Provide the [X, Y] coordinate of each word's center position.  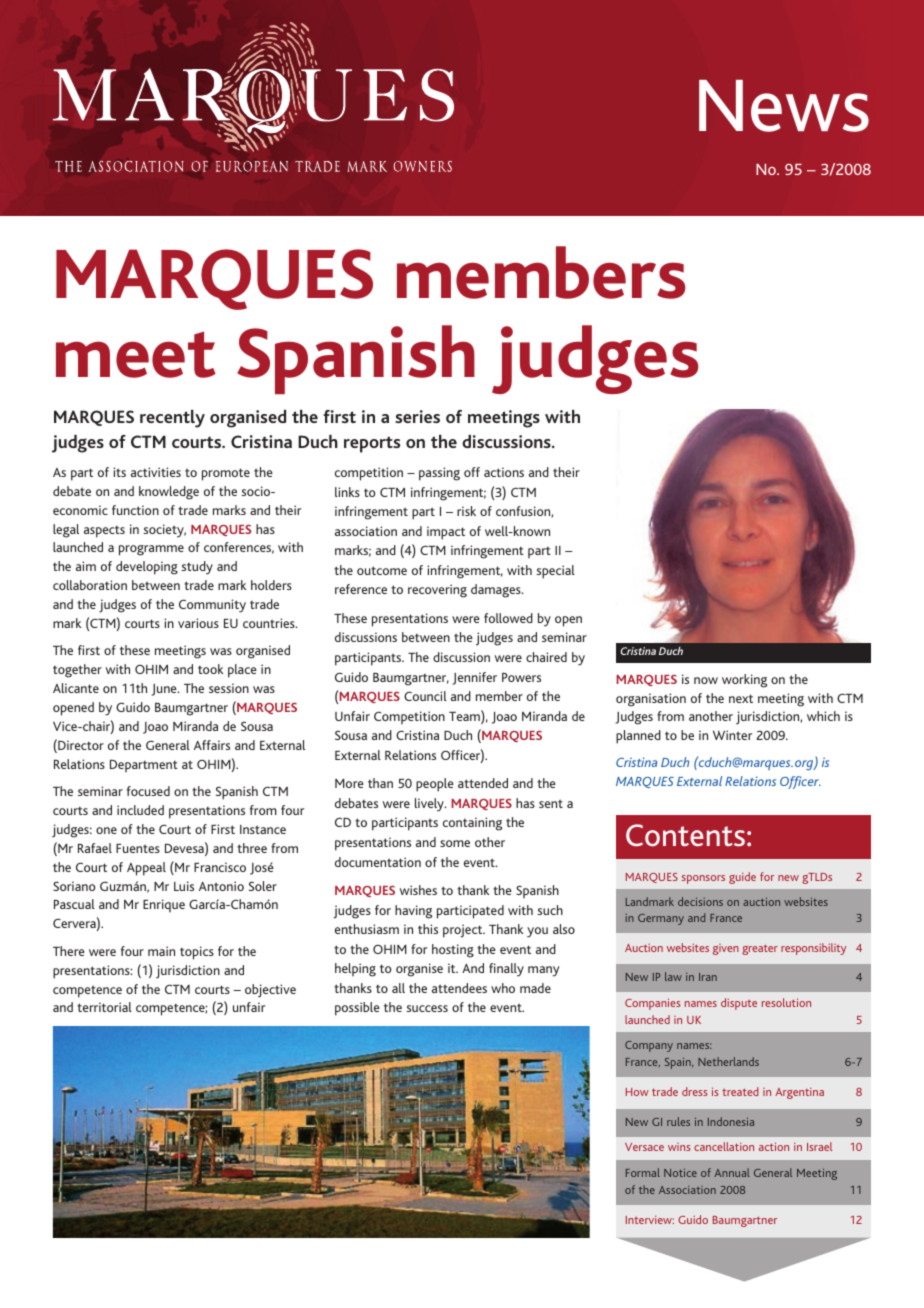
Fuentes [138, 848]
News [784, 106]
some [455, 843]
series [417, 416]
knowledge [169, 493]
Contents [685, 835]
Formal [643, 1172]
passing [439, 474]
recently [172, 419]
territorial [104, 1007]
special [555, 572]
